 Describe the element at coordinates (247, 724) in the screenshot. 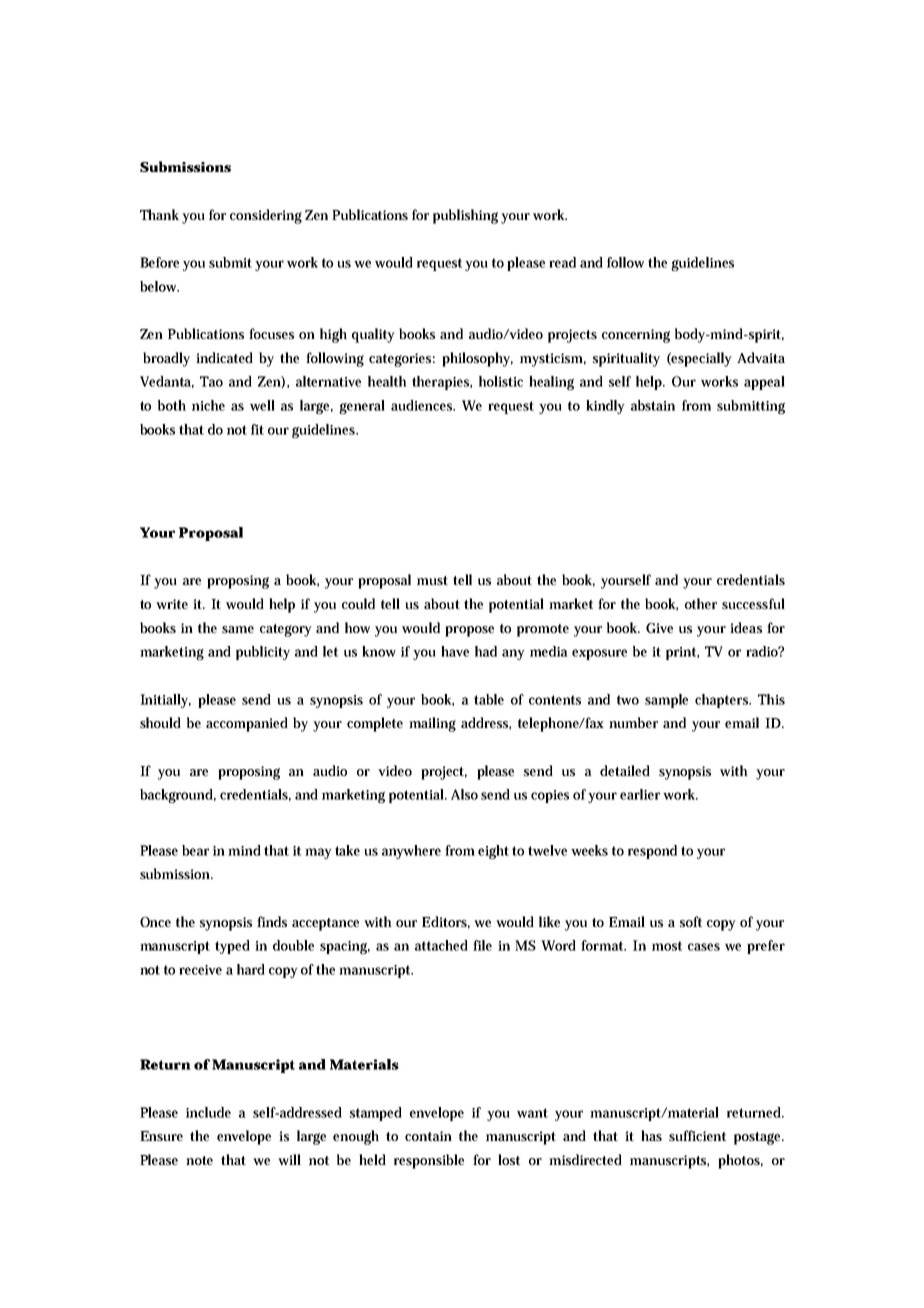

I see `accompanied` at that location.
